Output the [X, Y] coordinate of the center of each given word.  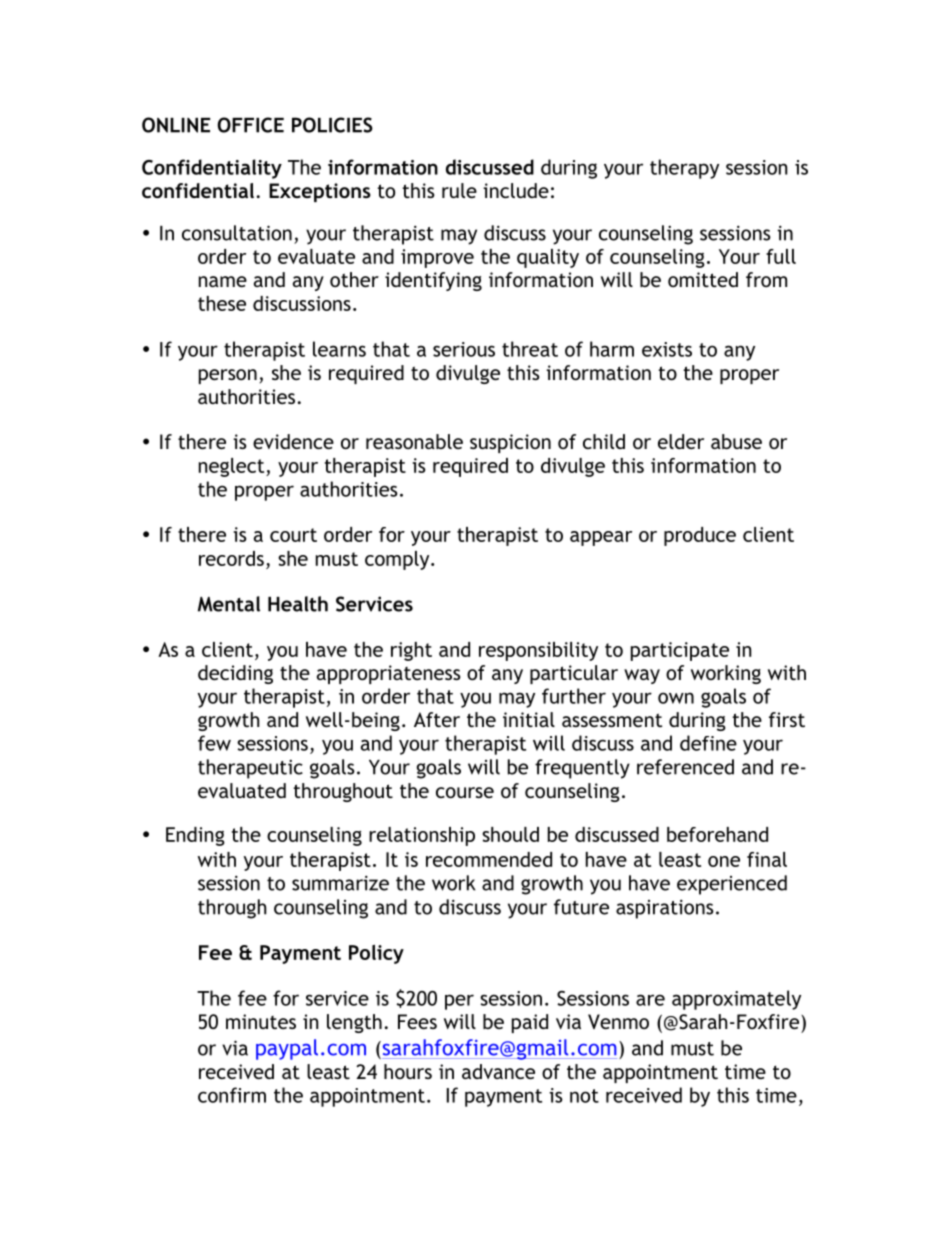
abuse [736, 441]
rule [459, 190]
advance [498, 1071]
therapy [684, 169]
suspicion [510, 443]
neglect [233, 467]
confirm [232, 1095]
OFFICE [251, 125]
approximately [736, 1000]
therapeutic [250, 769]
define [708, 743]
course [465, 792]
